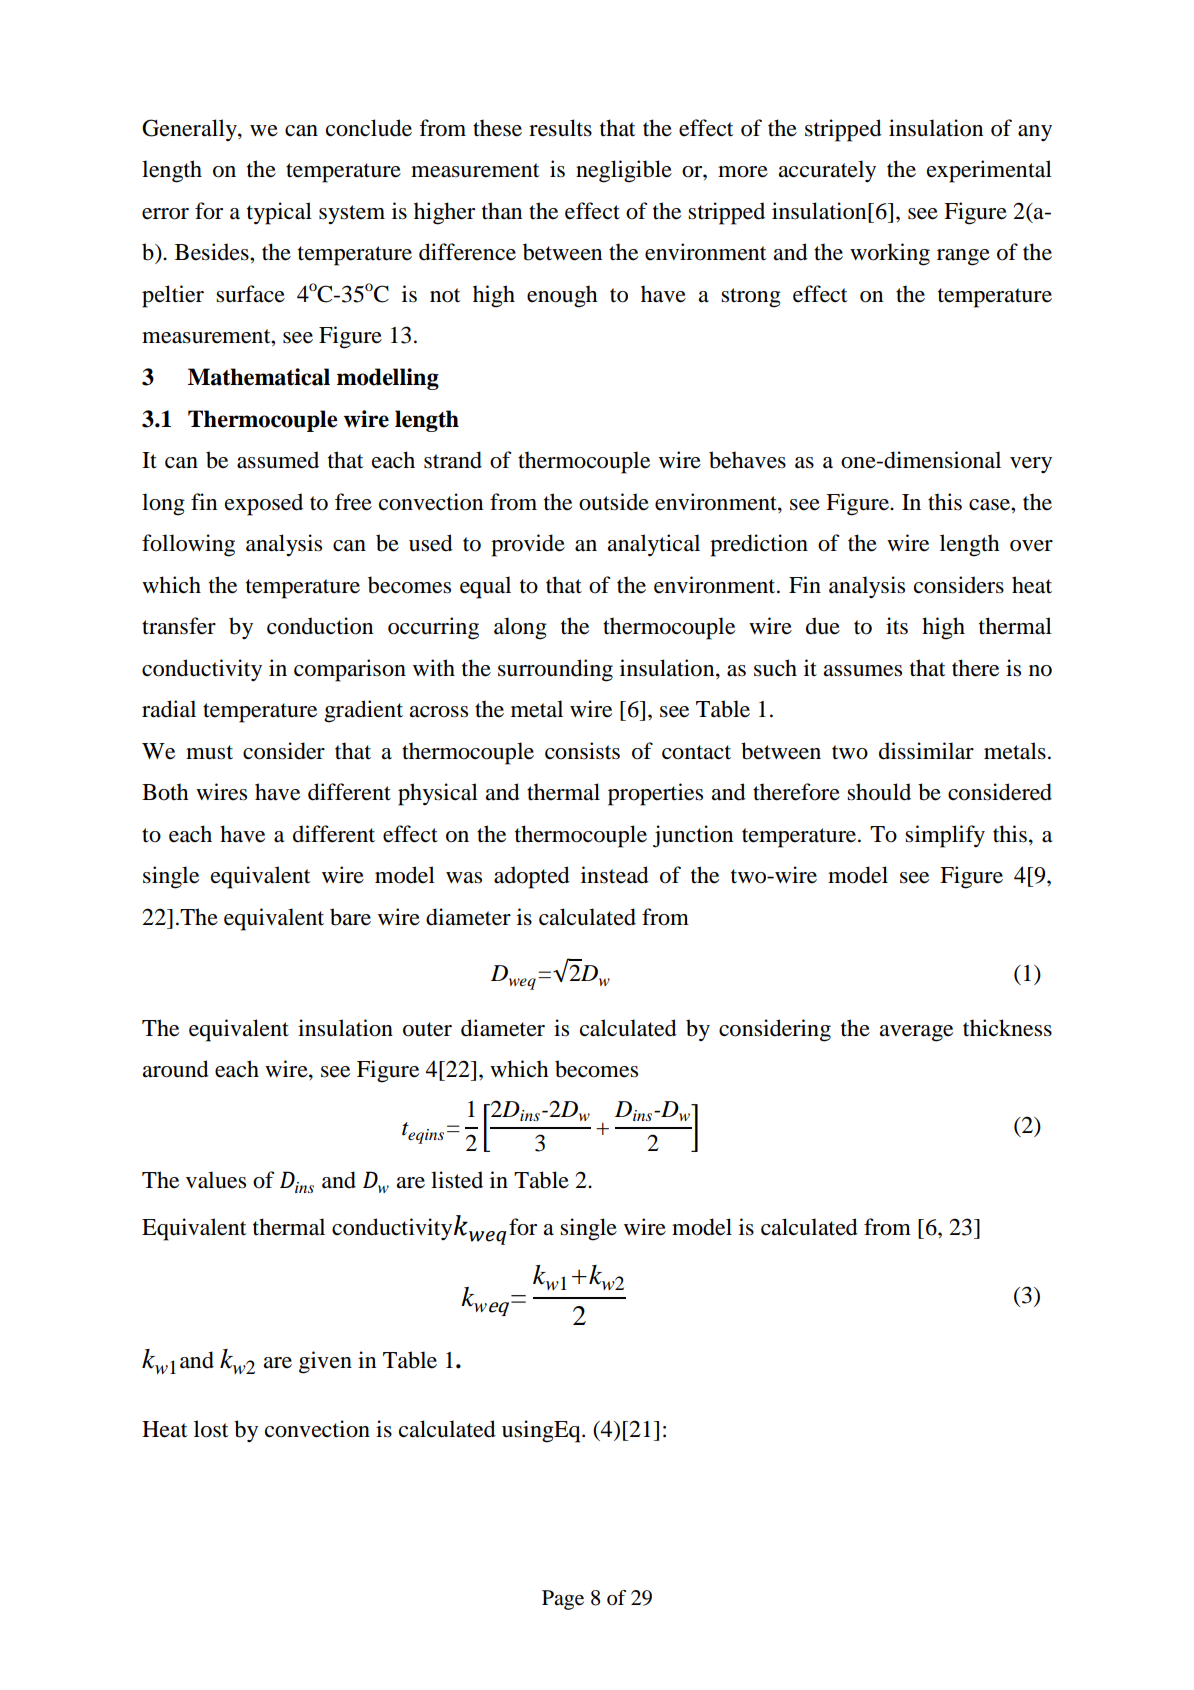  What do you see at coordinates (1031, 546) in the screenshot?
I see `over` at bounding box center [1031, 546].
